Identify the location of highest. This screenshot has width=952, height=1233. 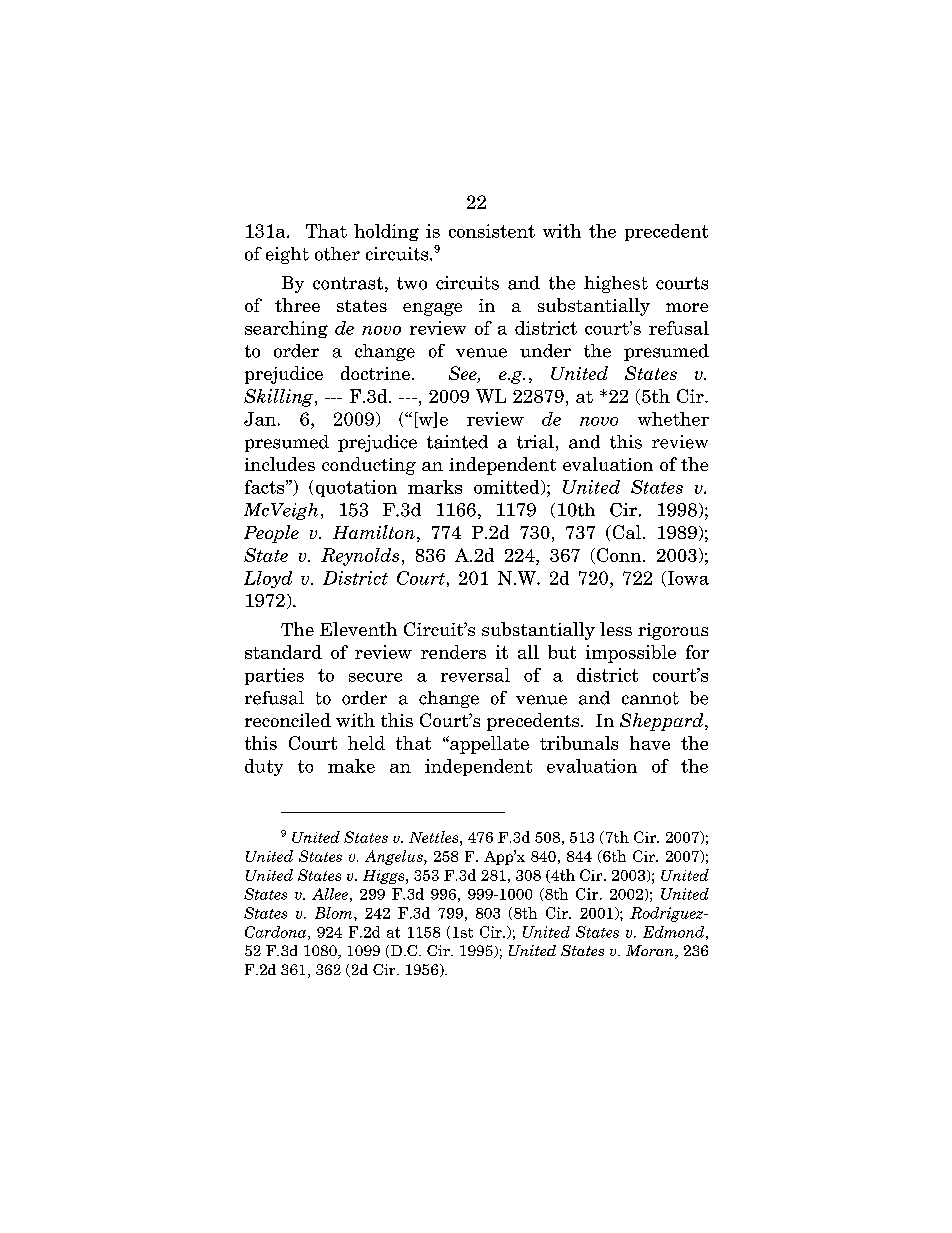
(616, 284).
